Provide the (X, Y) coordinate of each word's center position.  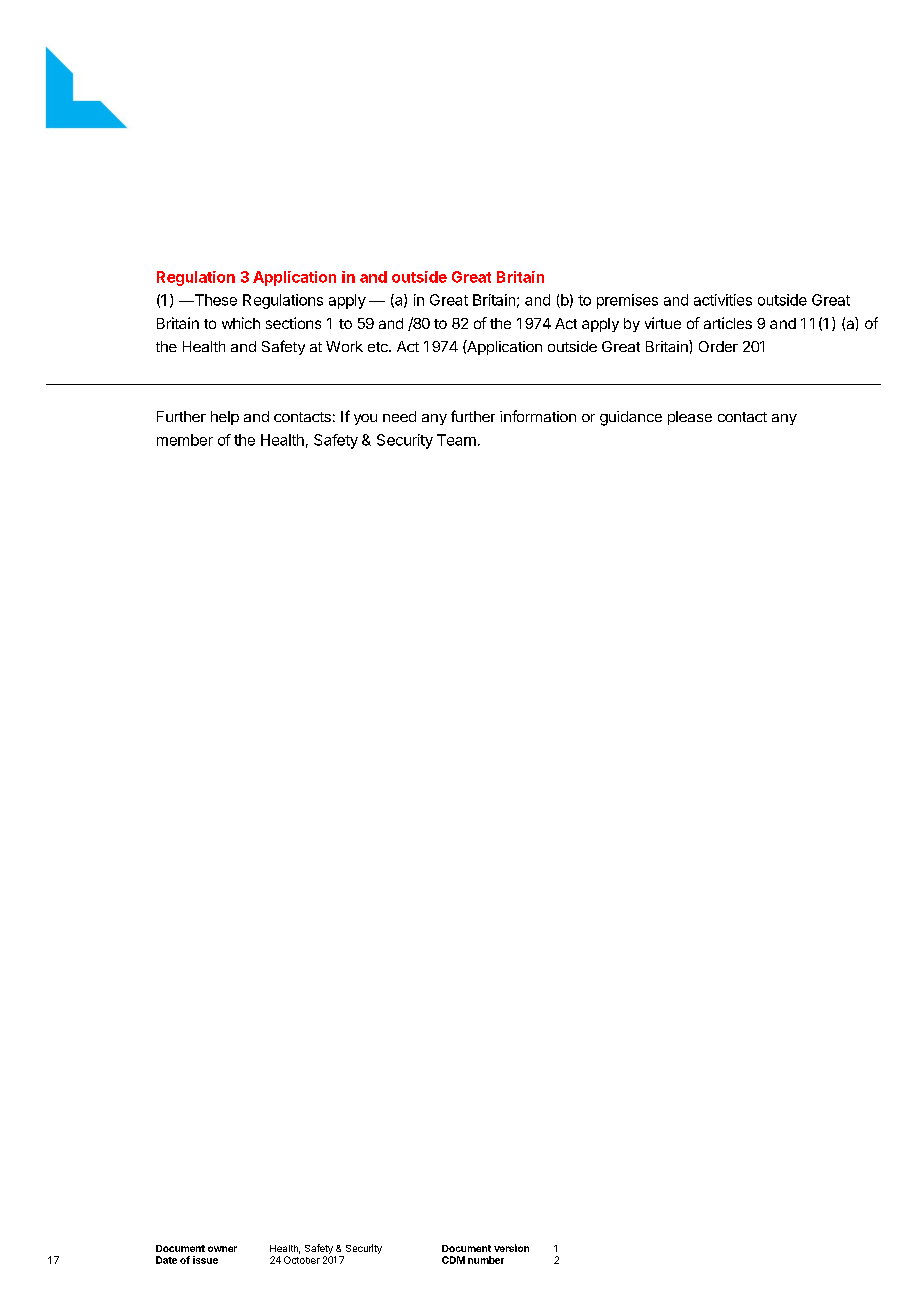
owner (222, 1249)
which (241, 323)
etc (379, 347)
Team (456, 440)
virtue (663, 323)
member (185, 440)
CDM (453, 1260)
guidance (631, 418)
